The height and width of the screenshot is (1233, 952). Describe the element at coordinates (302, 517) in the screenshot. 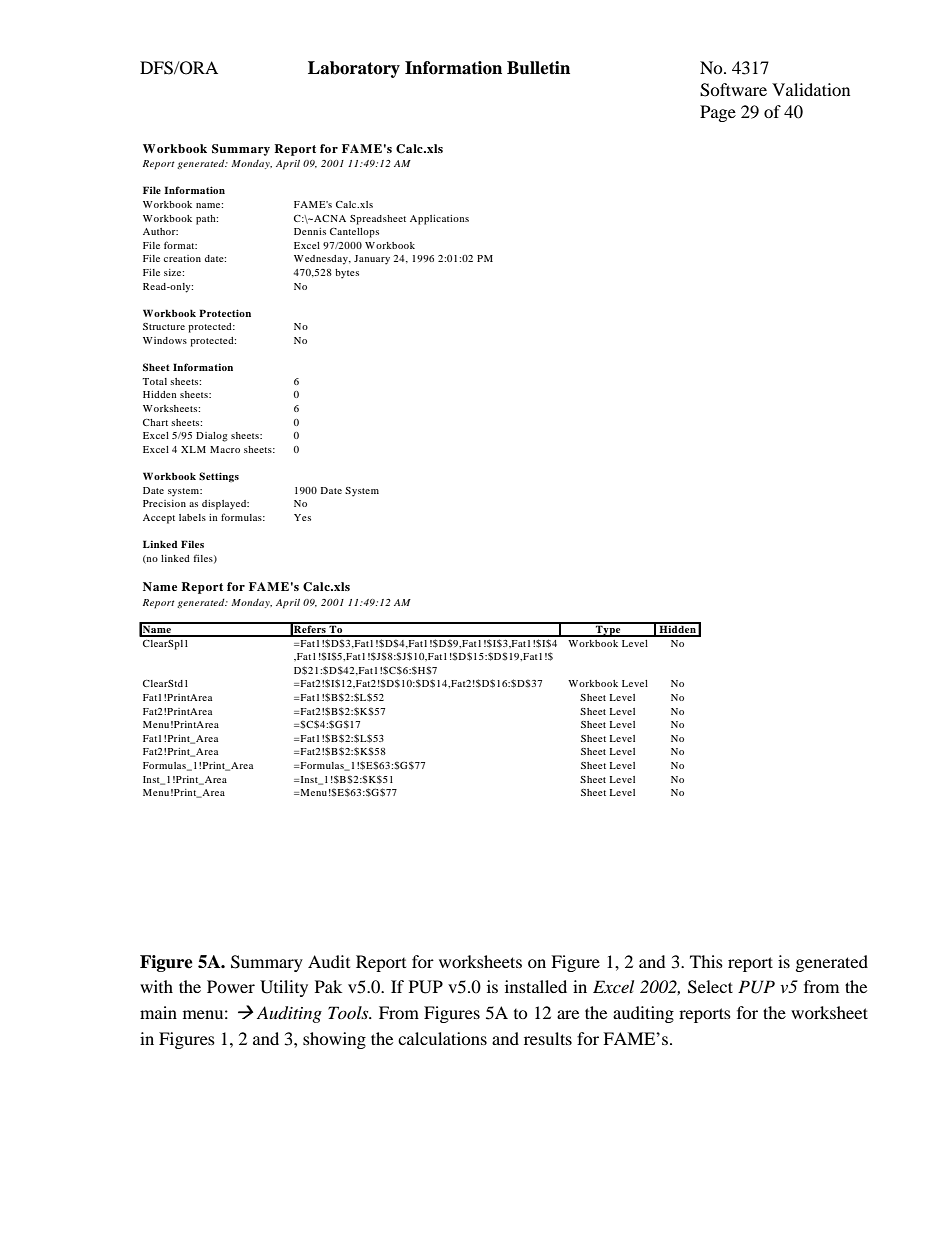

I see `Yes` at that location.
